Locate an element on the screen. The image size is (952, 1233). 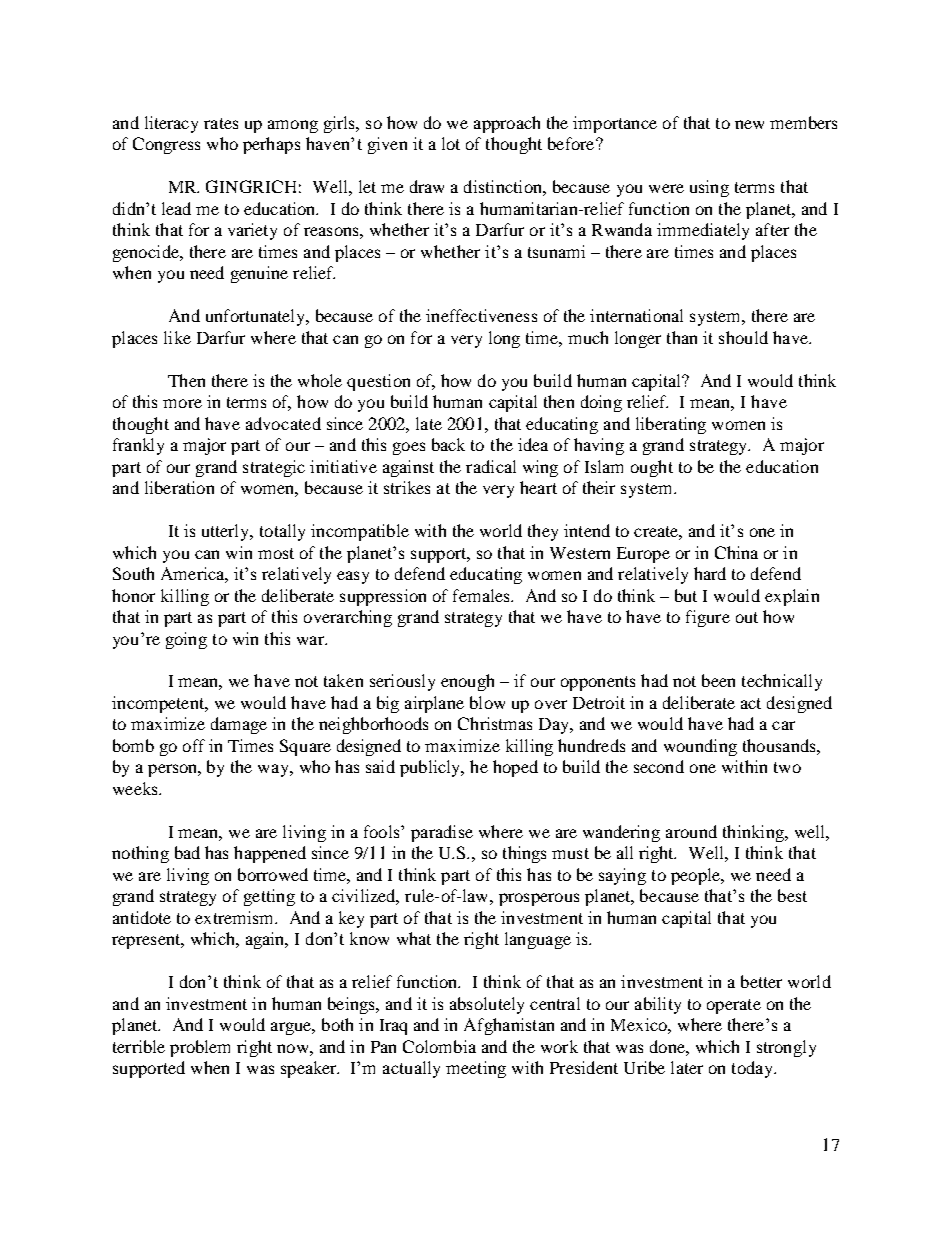
off is located at coordinates (194, 745).
